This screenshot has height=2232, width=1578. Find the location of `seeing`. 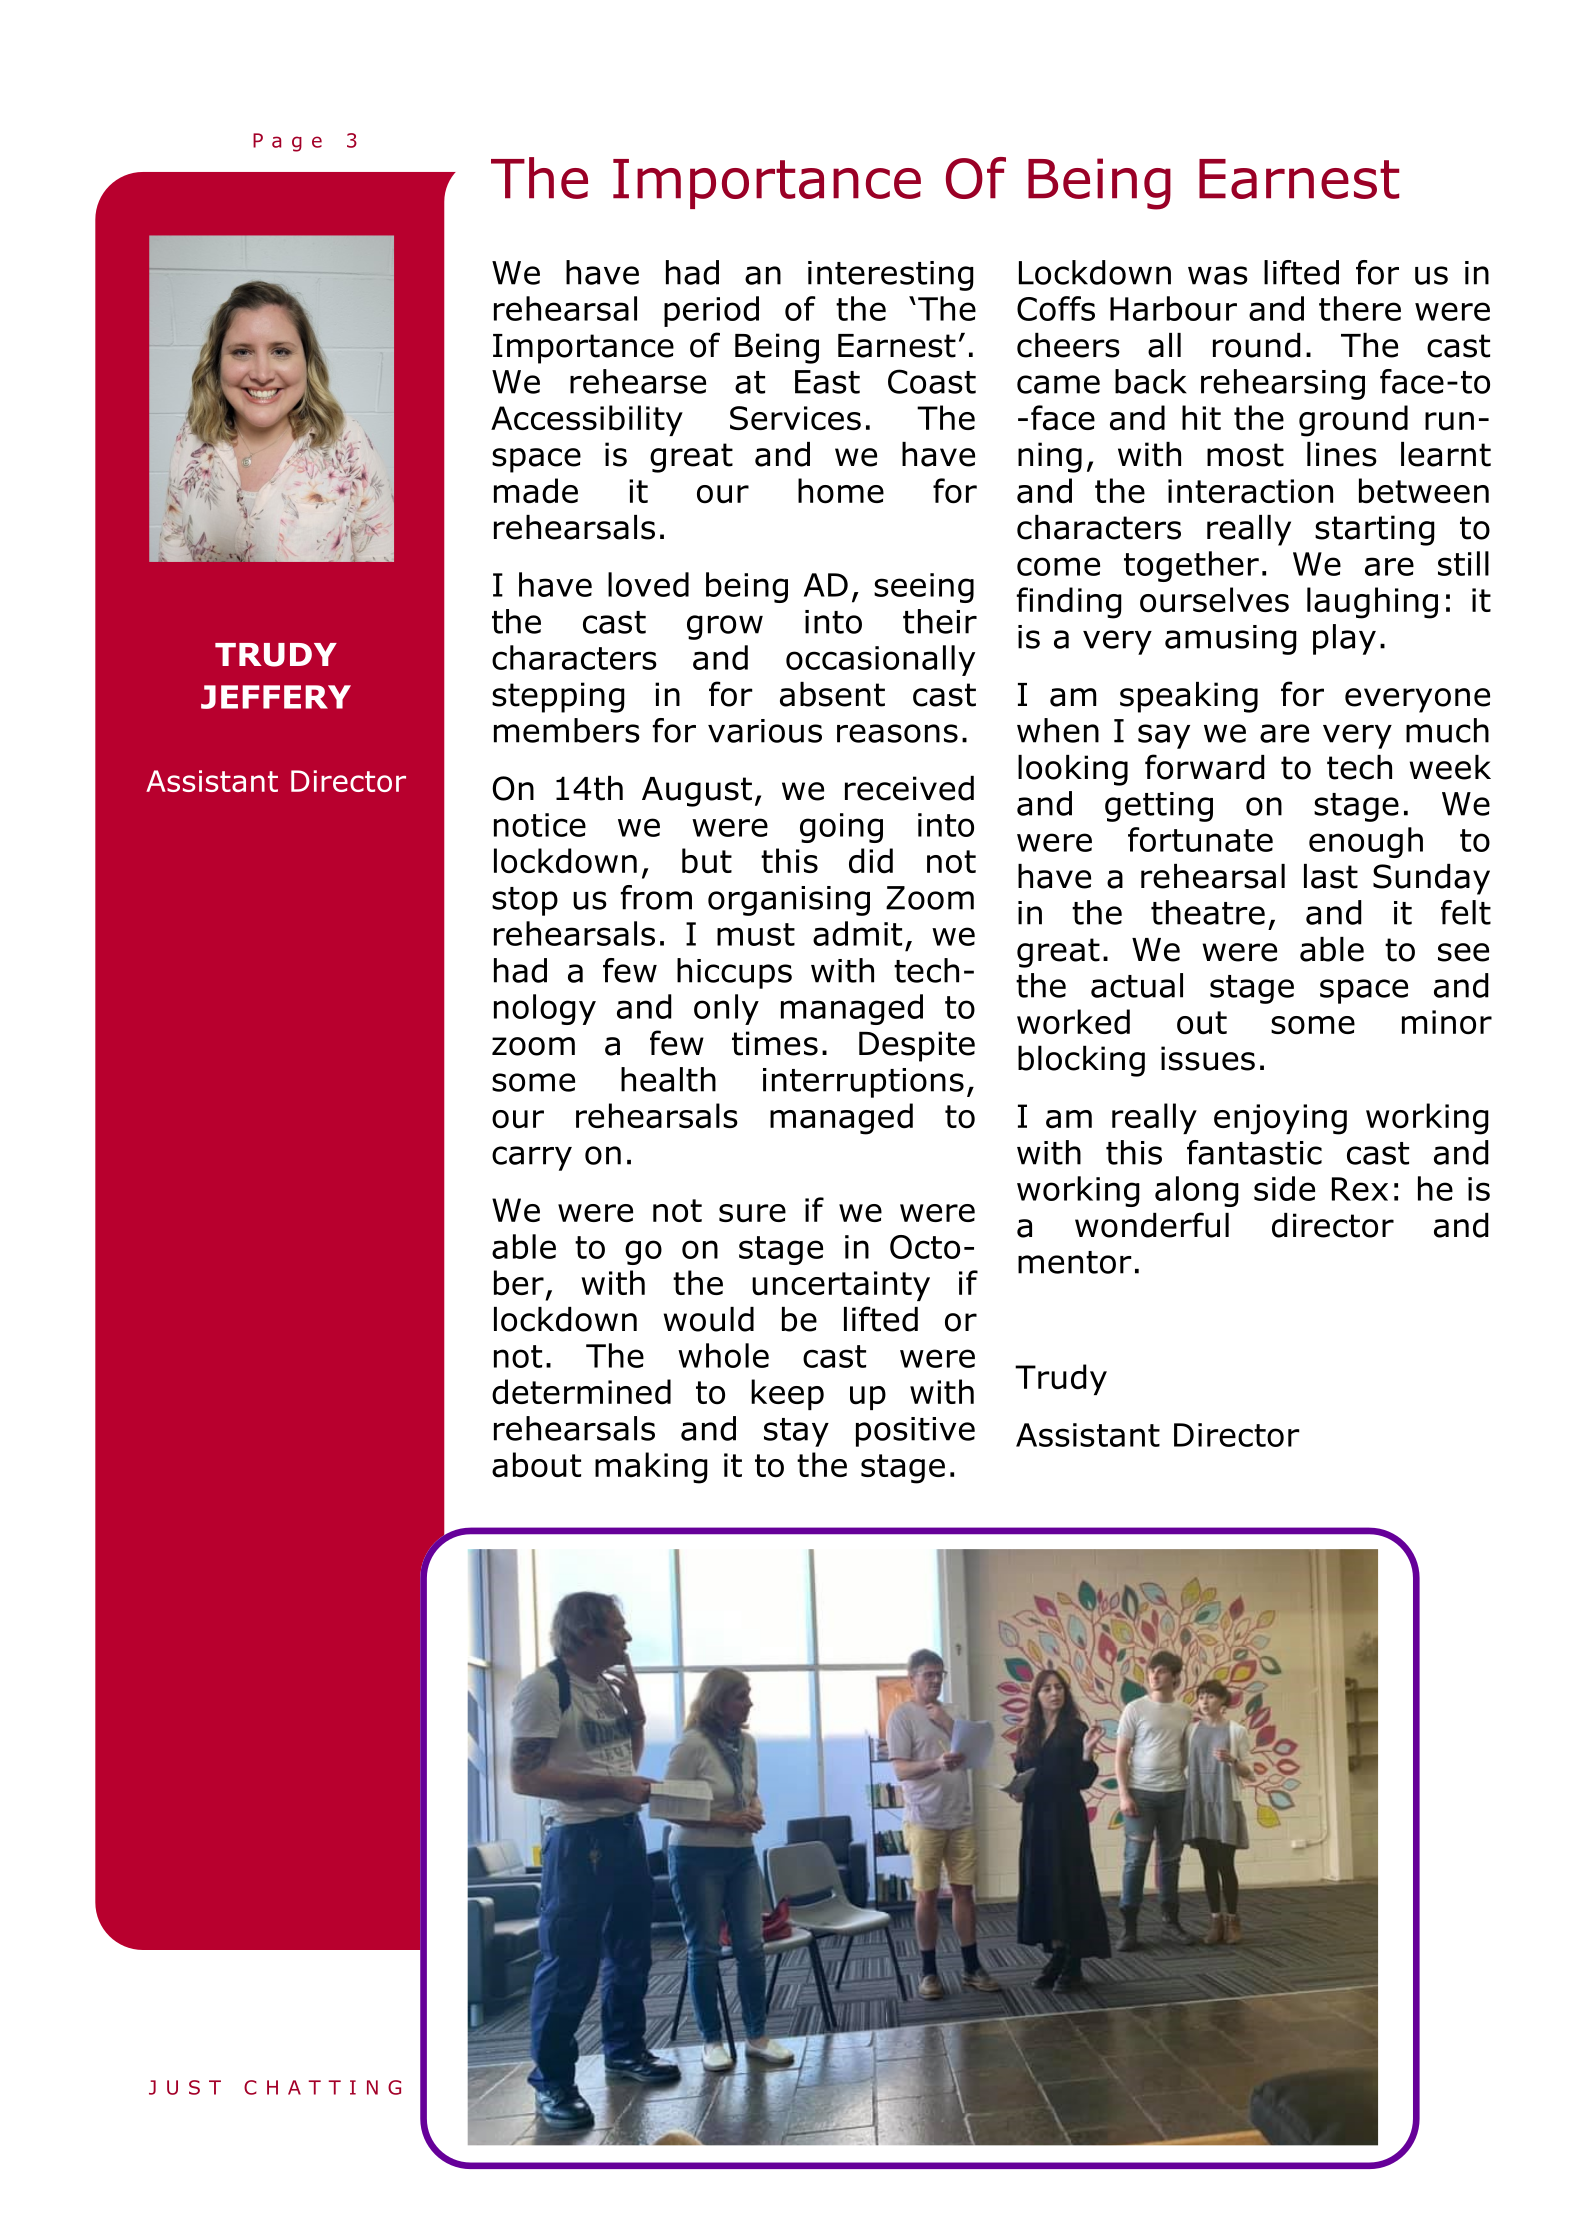

seeing is located at coordinates (924, 588).
